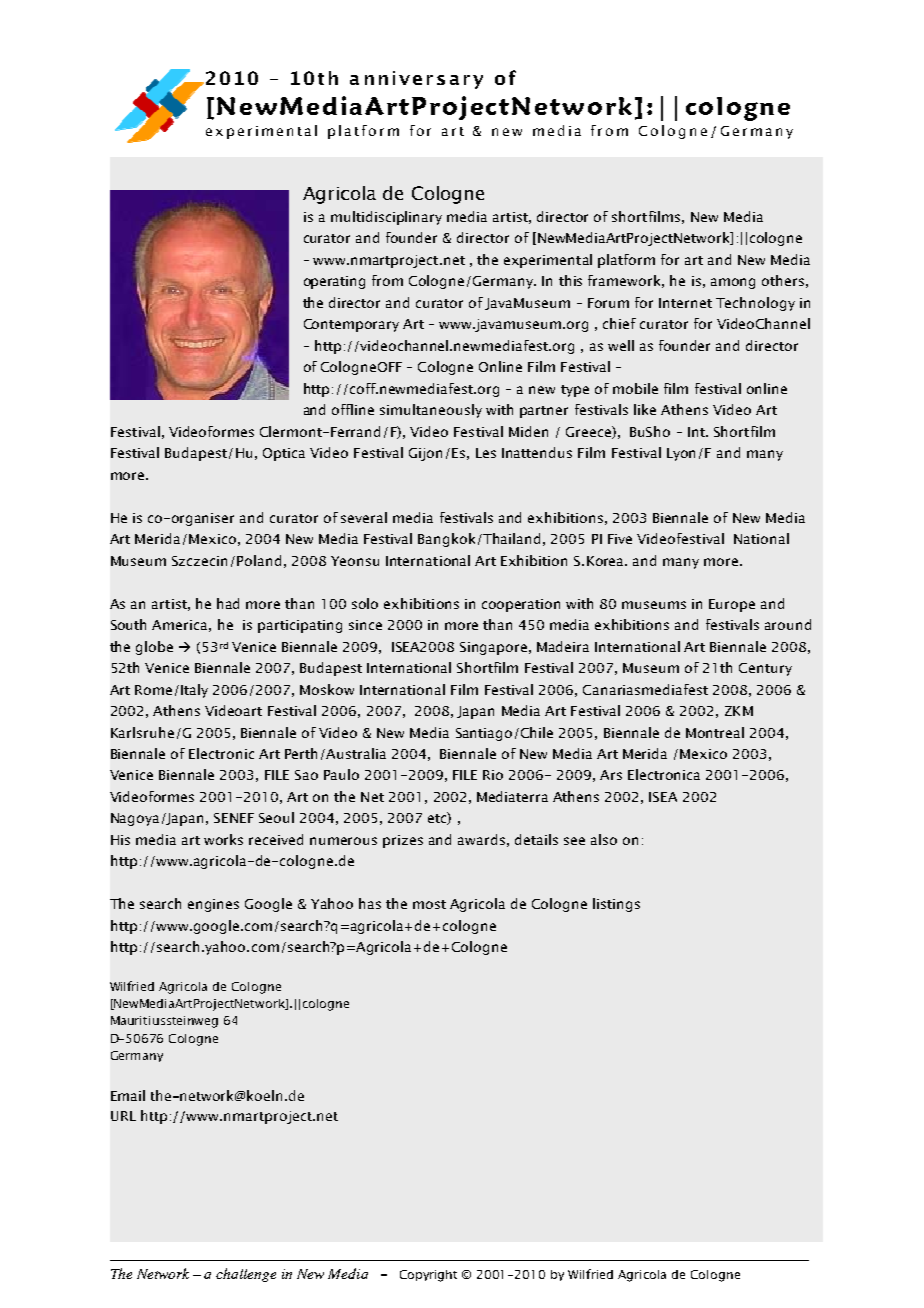  I want to click on anniversary, so click(416, 80).
